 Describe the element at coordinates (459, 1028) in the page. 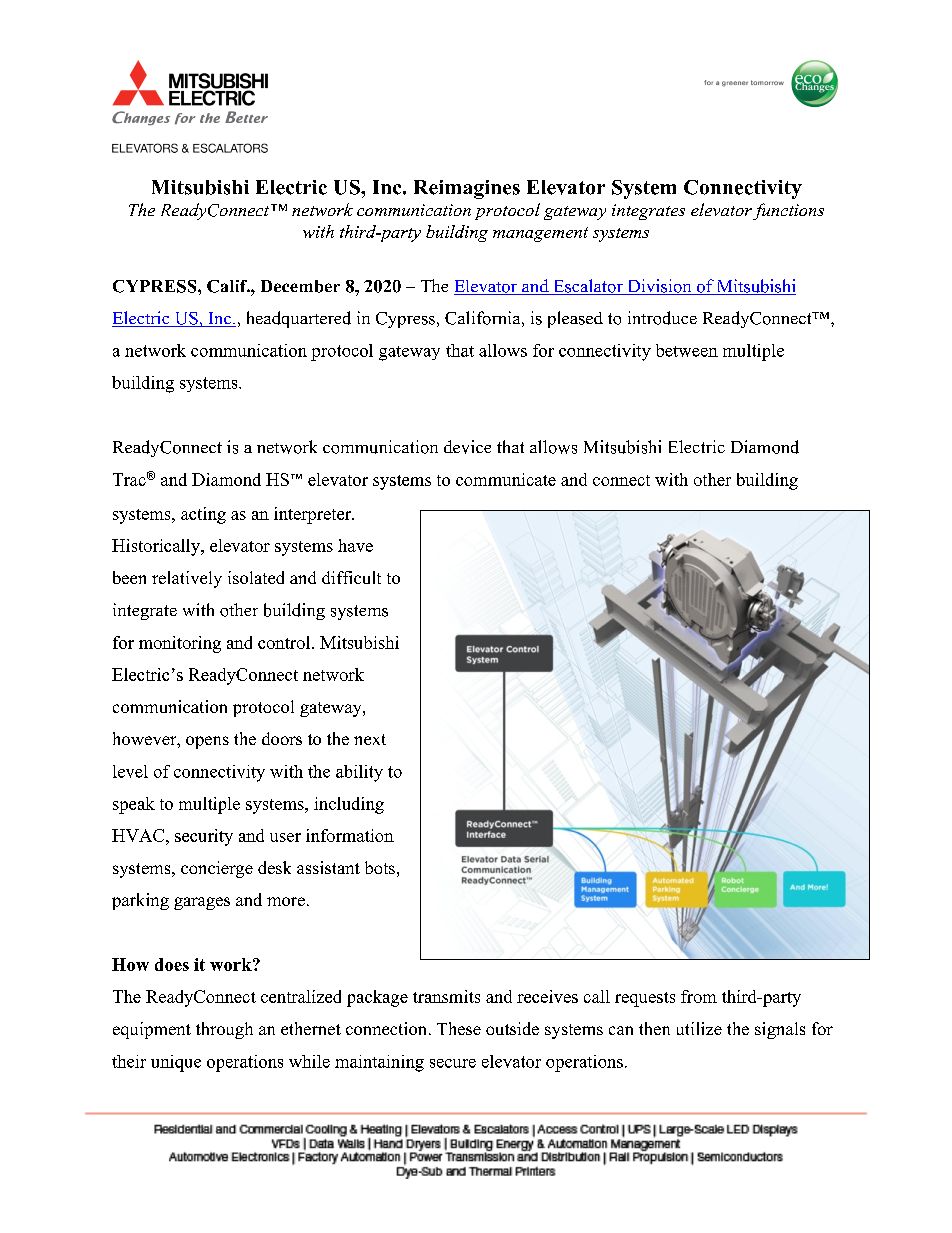

I see `These` at that location.
